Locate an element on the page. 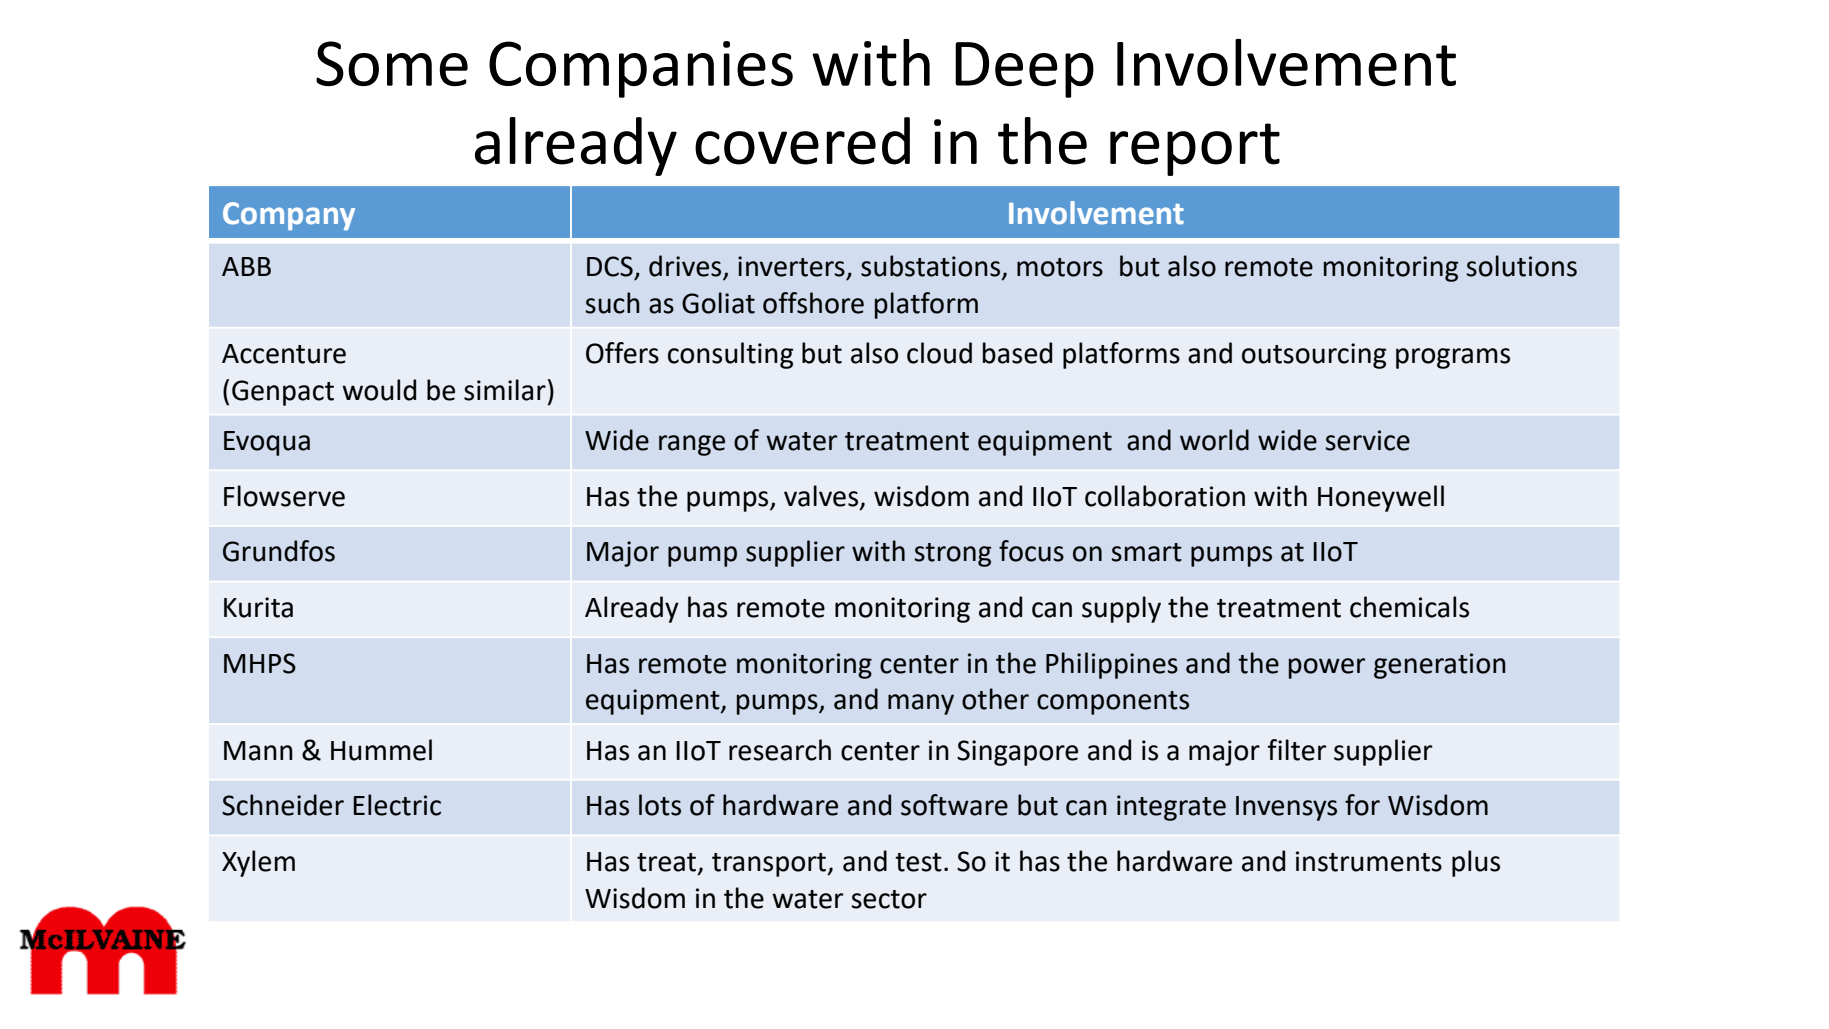 The height and width of the document is (1029, 1829). Company is located at coordinates (289, 216).
